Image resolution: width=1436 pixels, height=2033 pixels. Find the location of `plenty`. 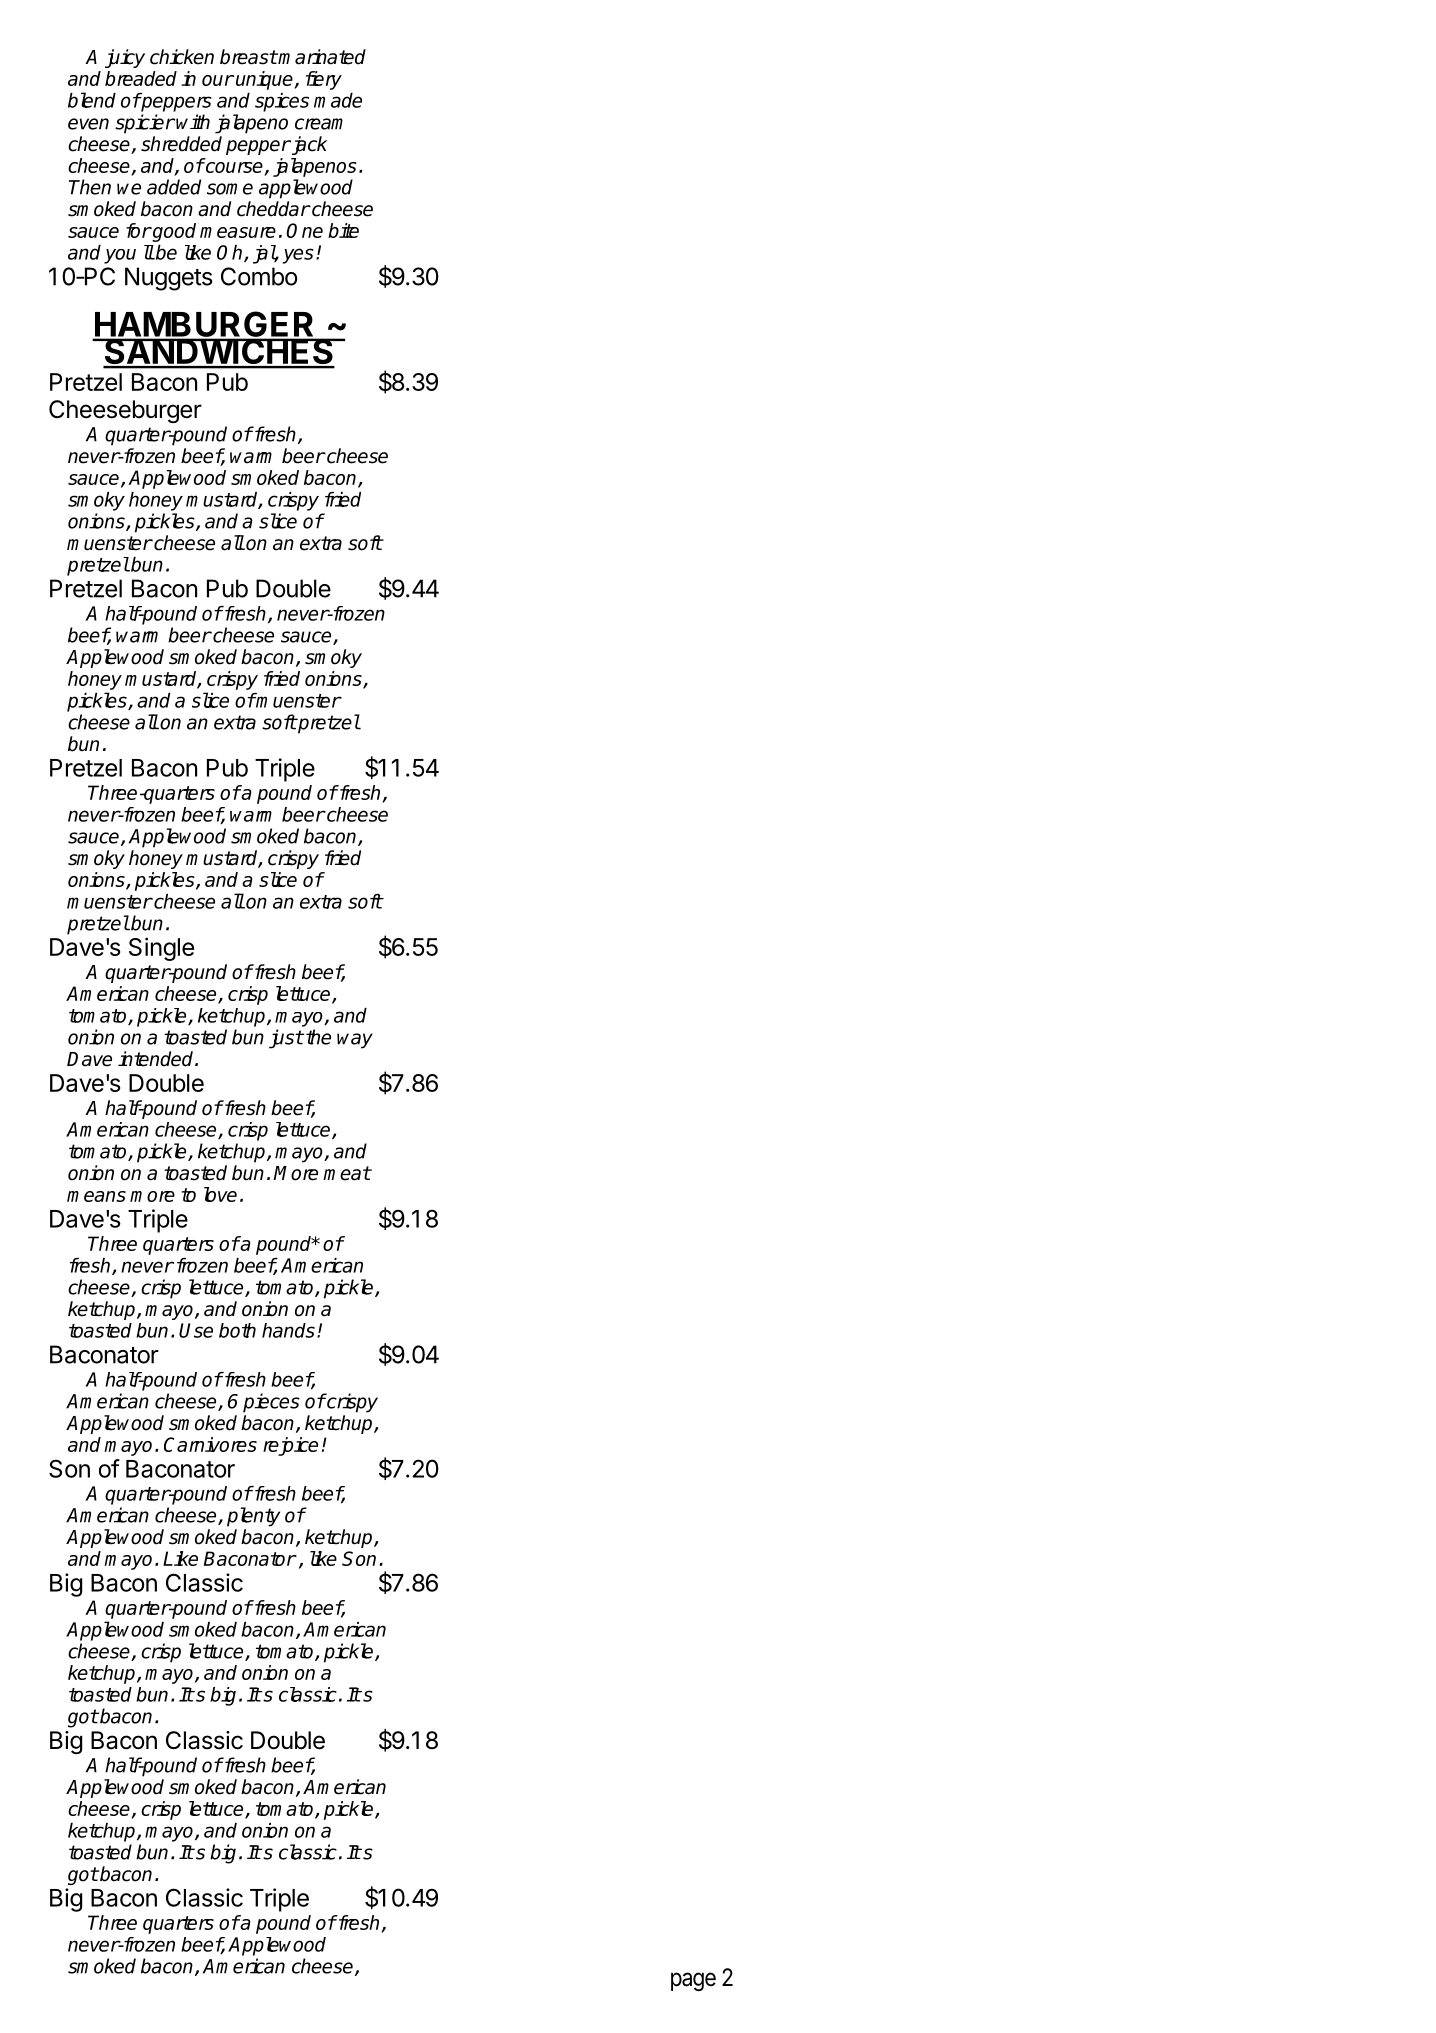

plenty is located at coordinates (253, 1517).
